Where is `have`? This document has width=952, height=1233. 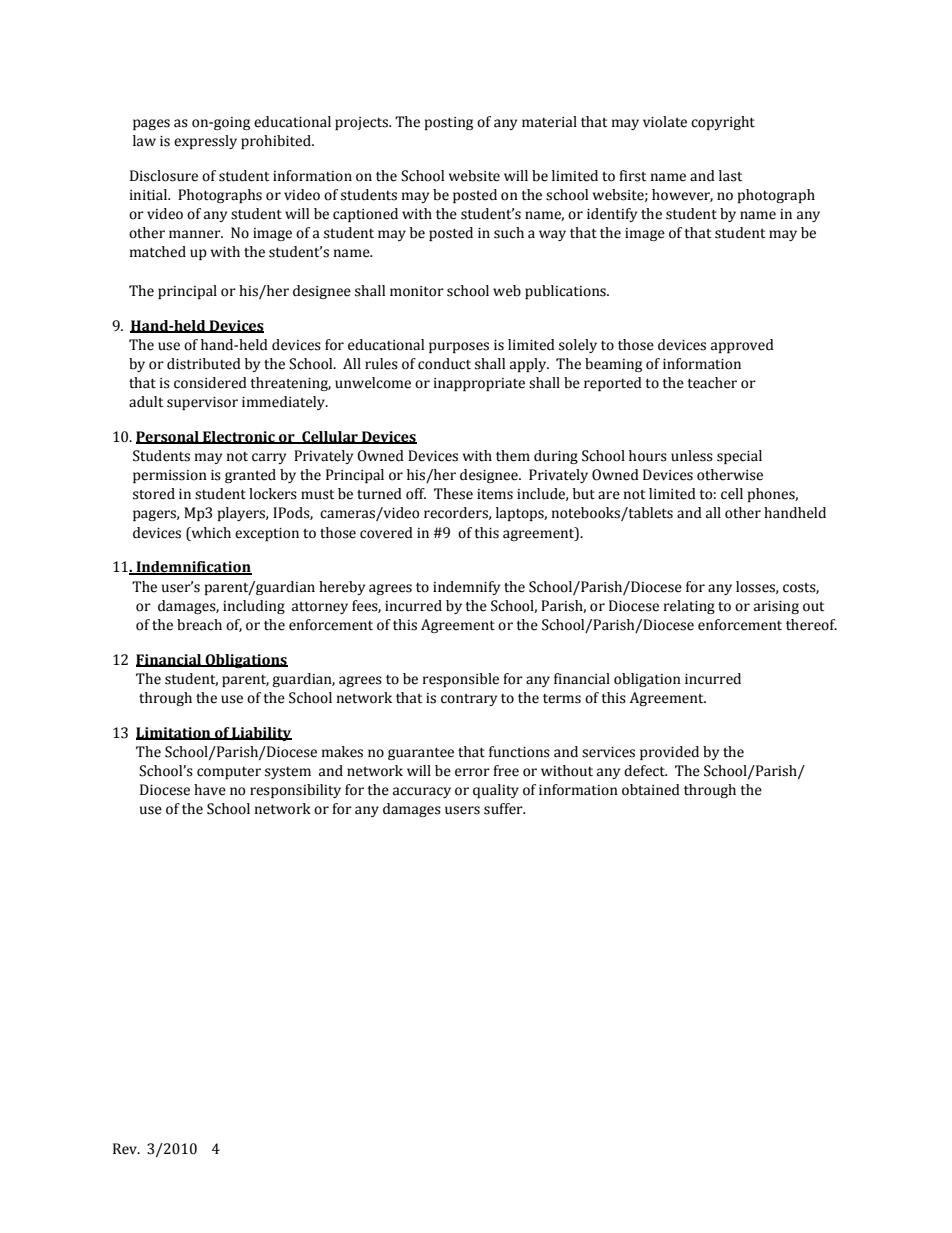
have is located at coordinates (210, 790).
